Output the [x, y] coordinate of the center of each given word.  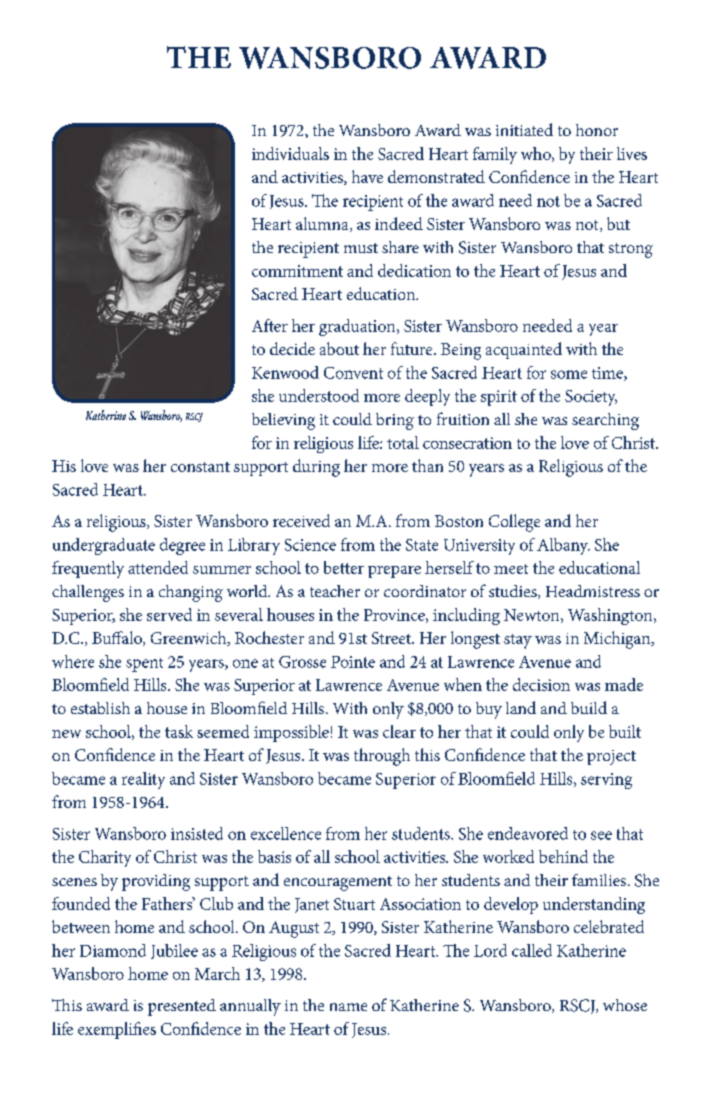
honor [597, 130]
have [367, 176]
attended [158, 567]
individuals [290, 153]
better [344, 567]
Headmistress [593, 591]
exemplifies [117, 1030]
